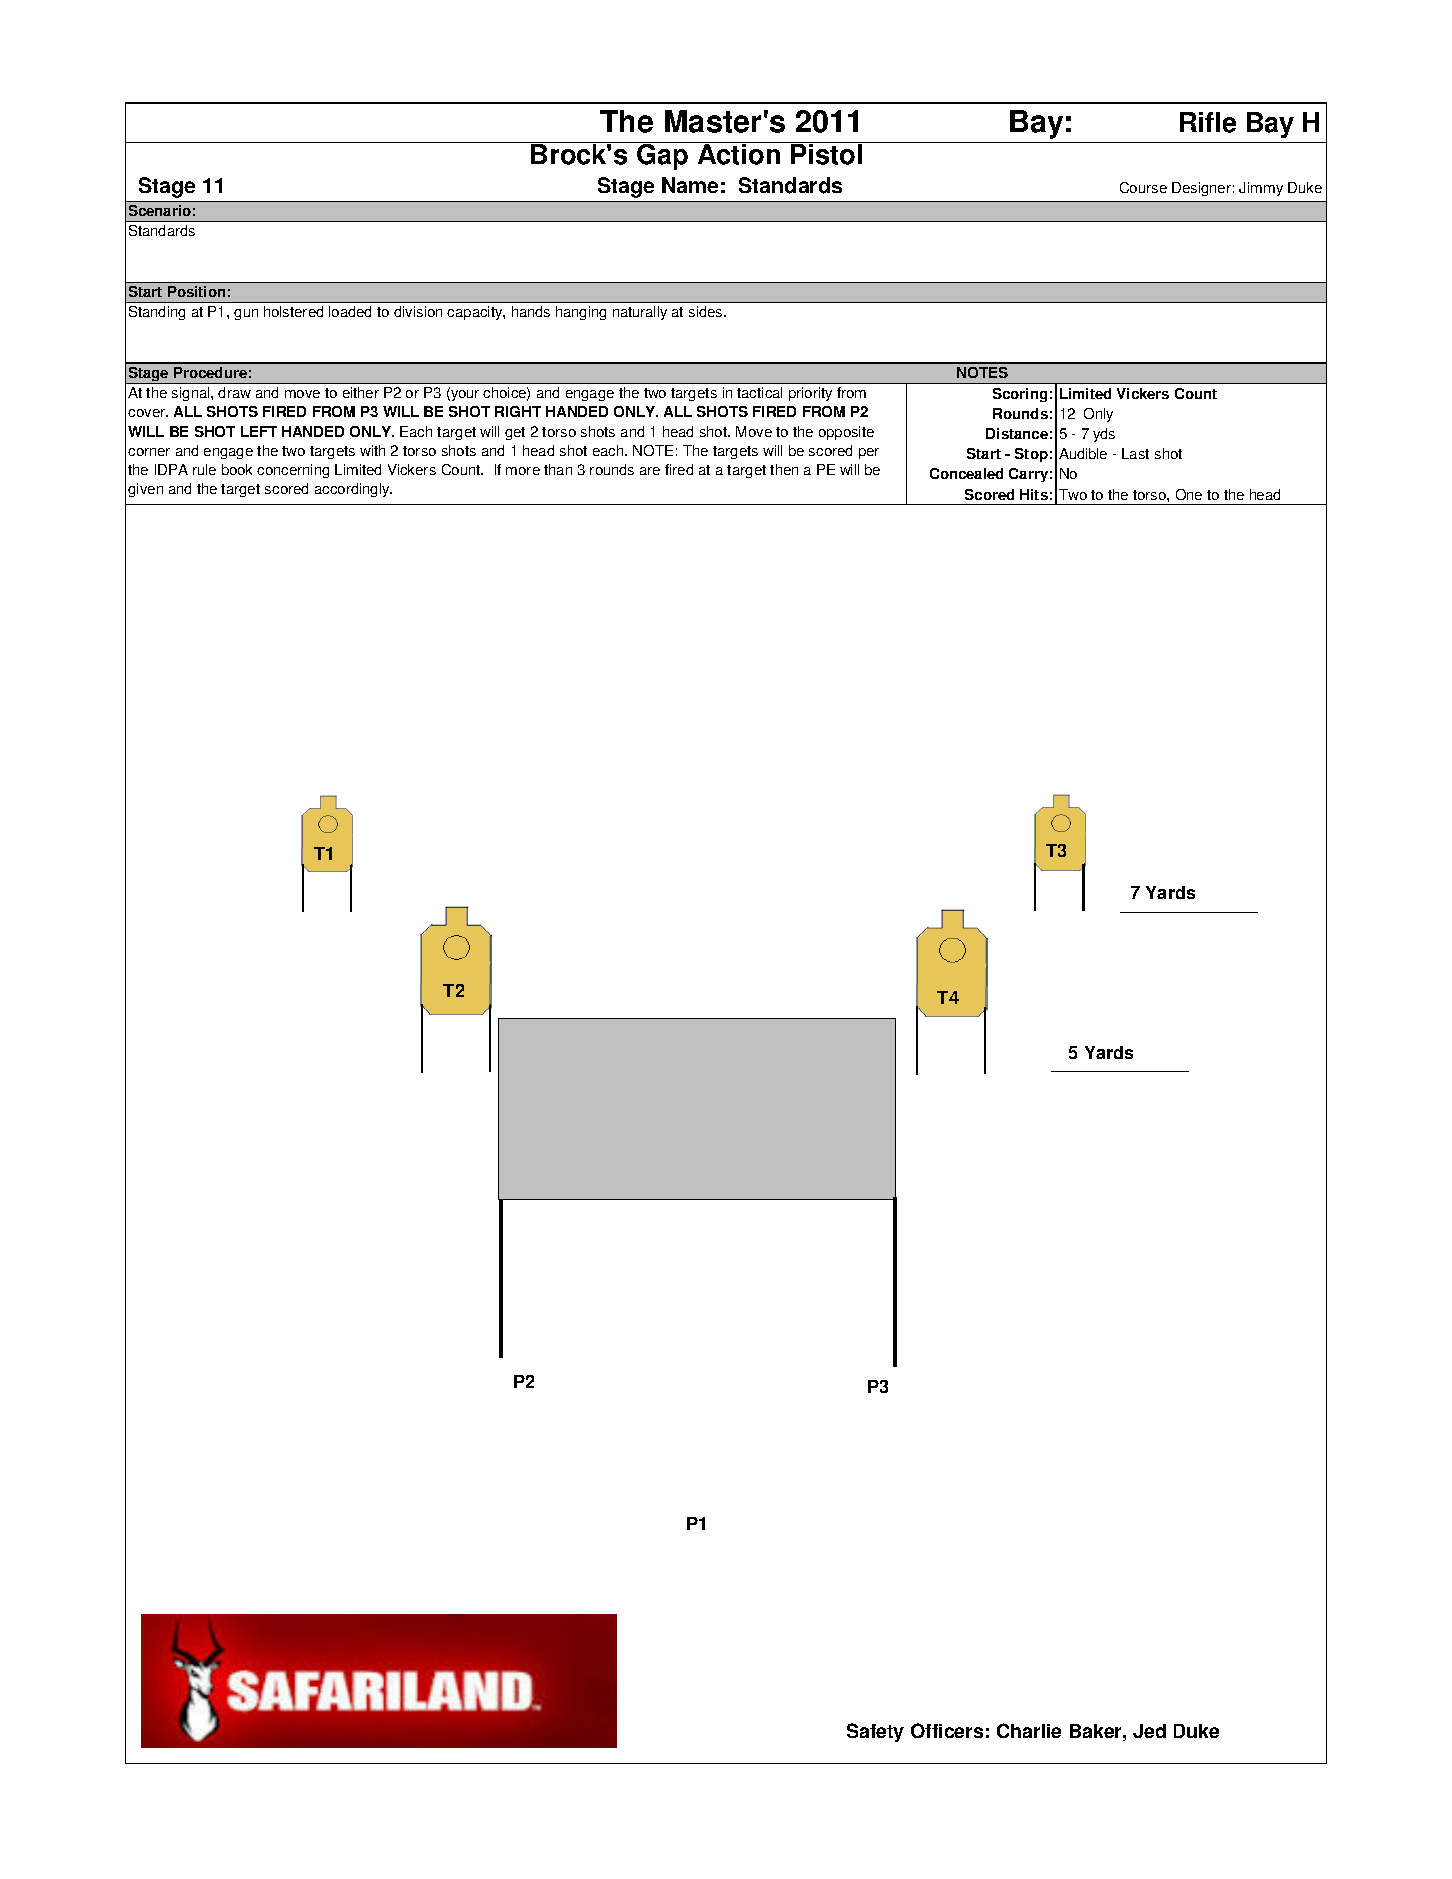 This page has width=1452, height=1879. Describe the element at coordinates (1149, 1731) in the page. I see `Jed` at that location.
